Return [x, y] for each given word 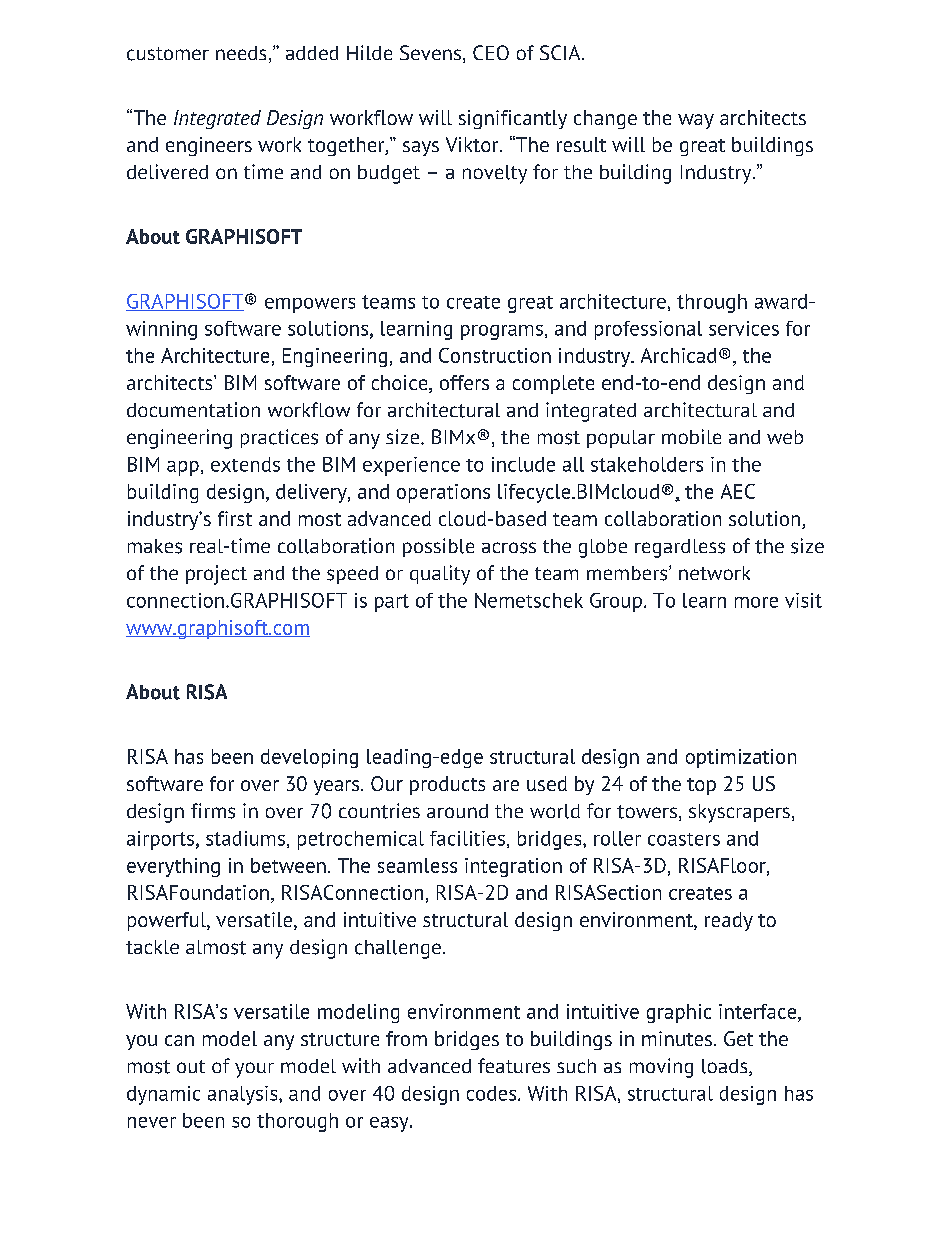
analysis [244, 1095]
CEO [491, 52]
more [756, 602]
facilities [467, 838]
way [696, 121]
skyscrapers [739, 813]
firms [213, 811]
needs [241, 53]
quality [440, 575]
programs [502, 332]
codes [493, 1093]
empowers [310, 305]
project [216, 575]
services [744, 328]
